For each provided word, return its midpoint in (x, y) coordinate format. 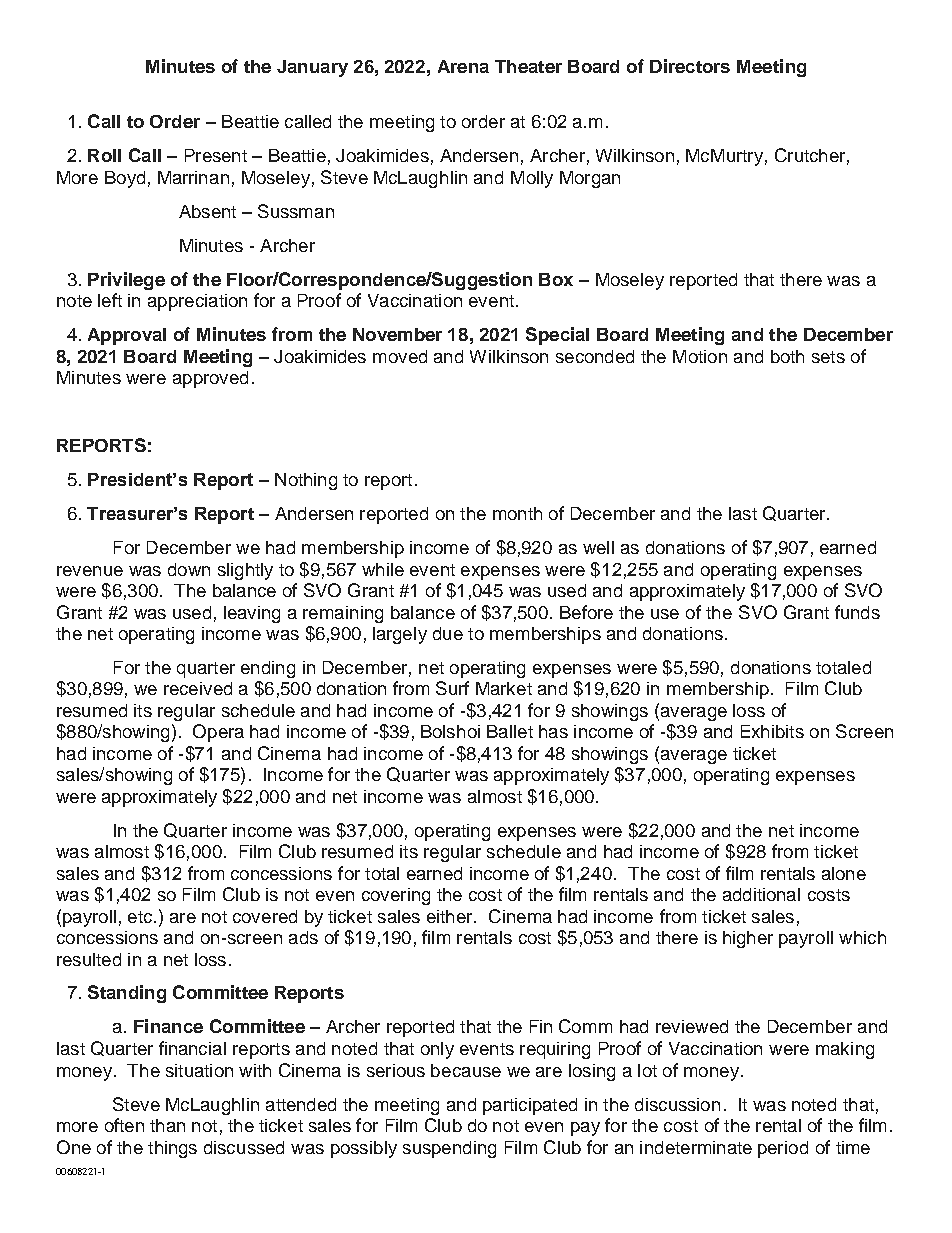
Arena (463, 66)
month (517, 513)
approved (210, 379)
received (198, 688)
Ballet (510, 731)
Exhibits (772, 731)
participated (530, 1106)
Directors (690, 66)
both (787, 356)
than (167, 1125)
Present (216, 155)
